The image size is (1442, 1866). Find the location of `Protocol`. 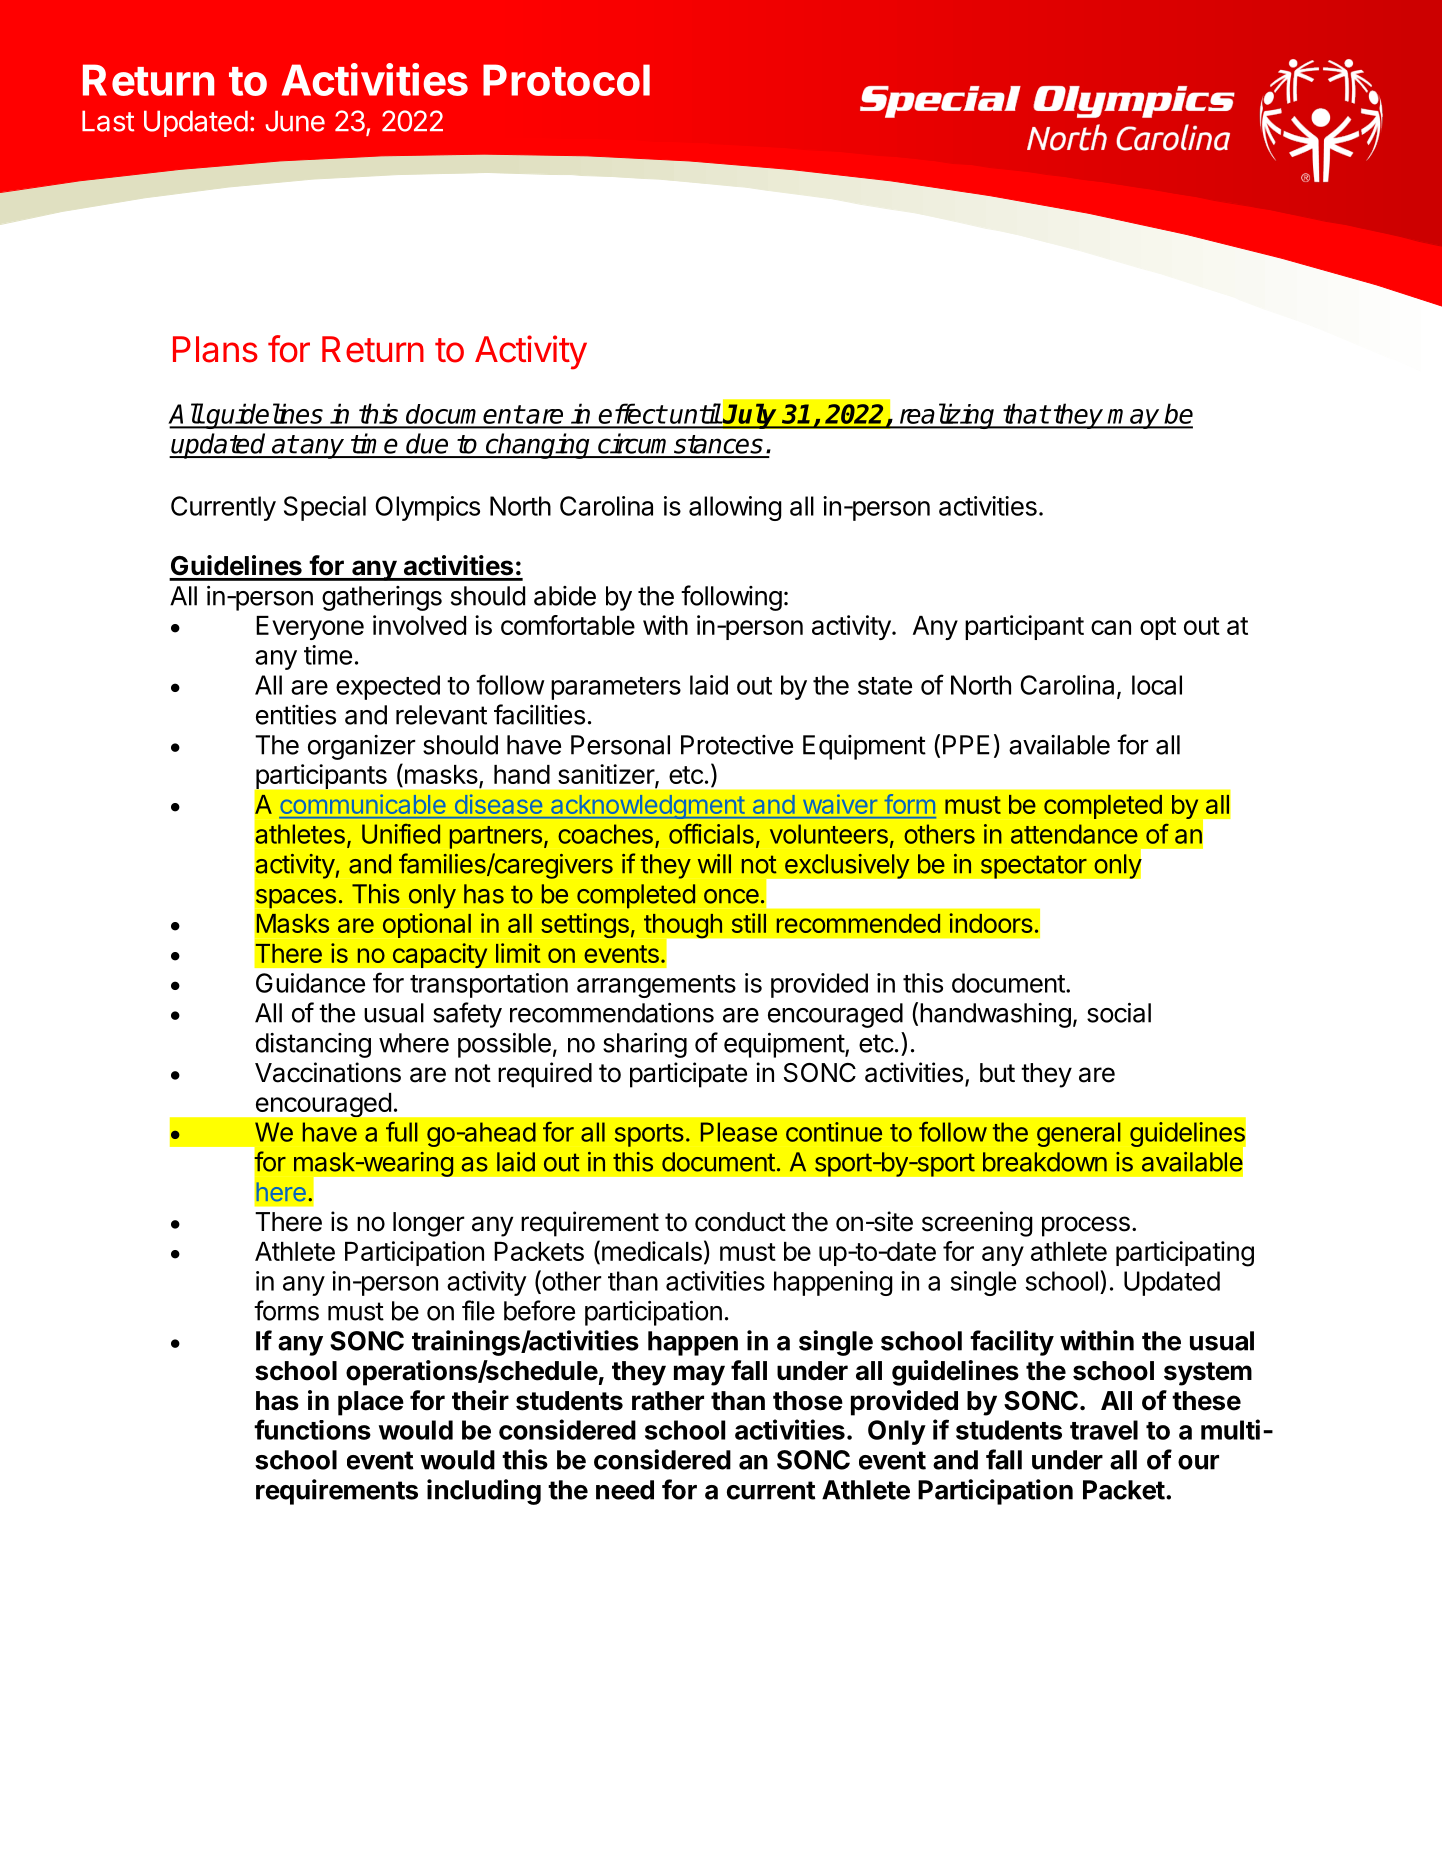

Protocol is located at coordinates (566, 80).
